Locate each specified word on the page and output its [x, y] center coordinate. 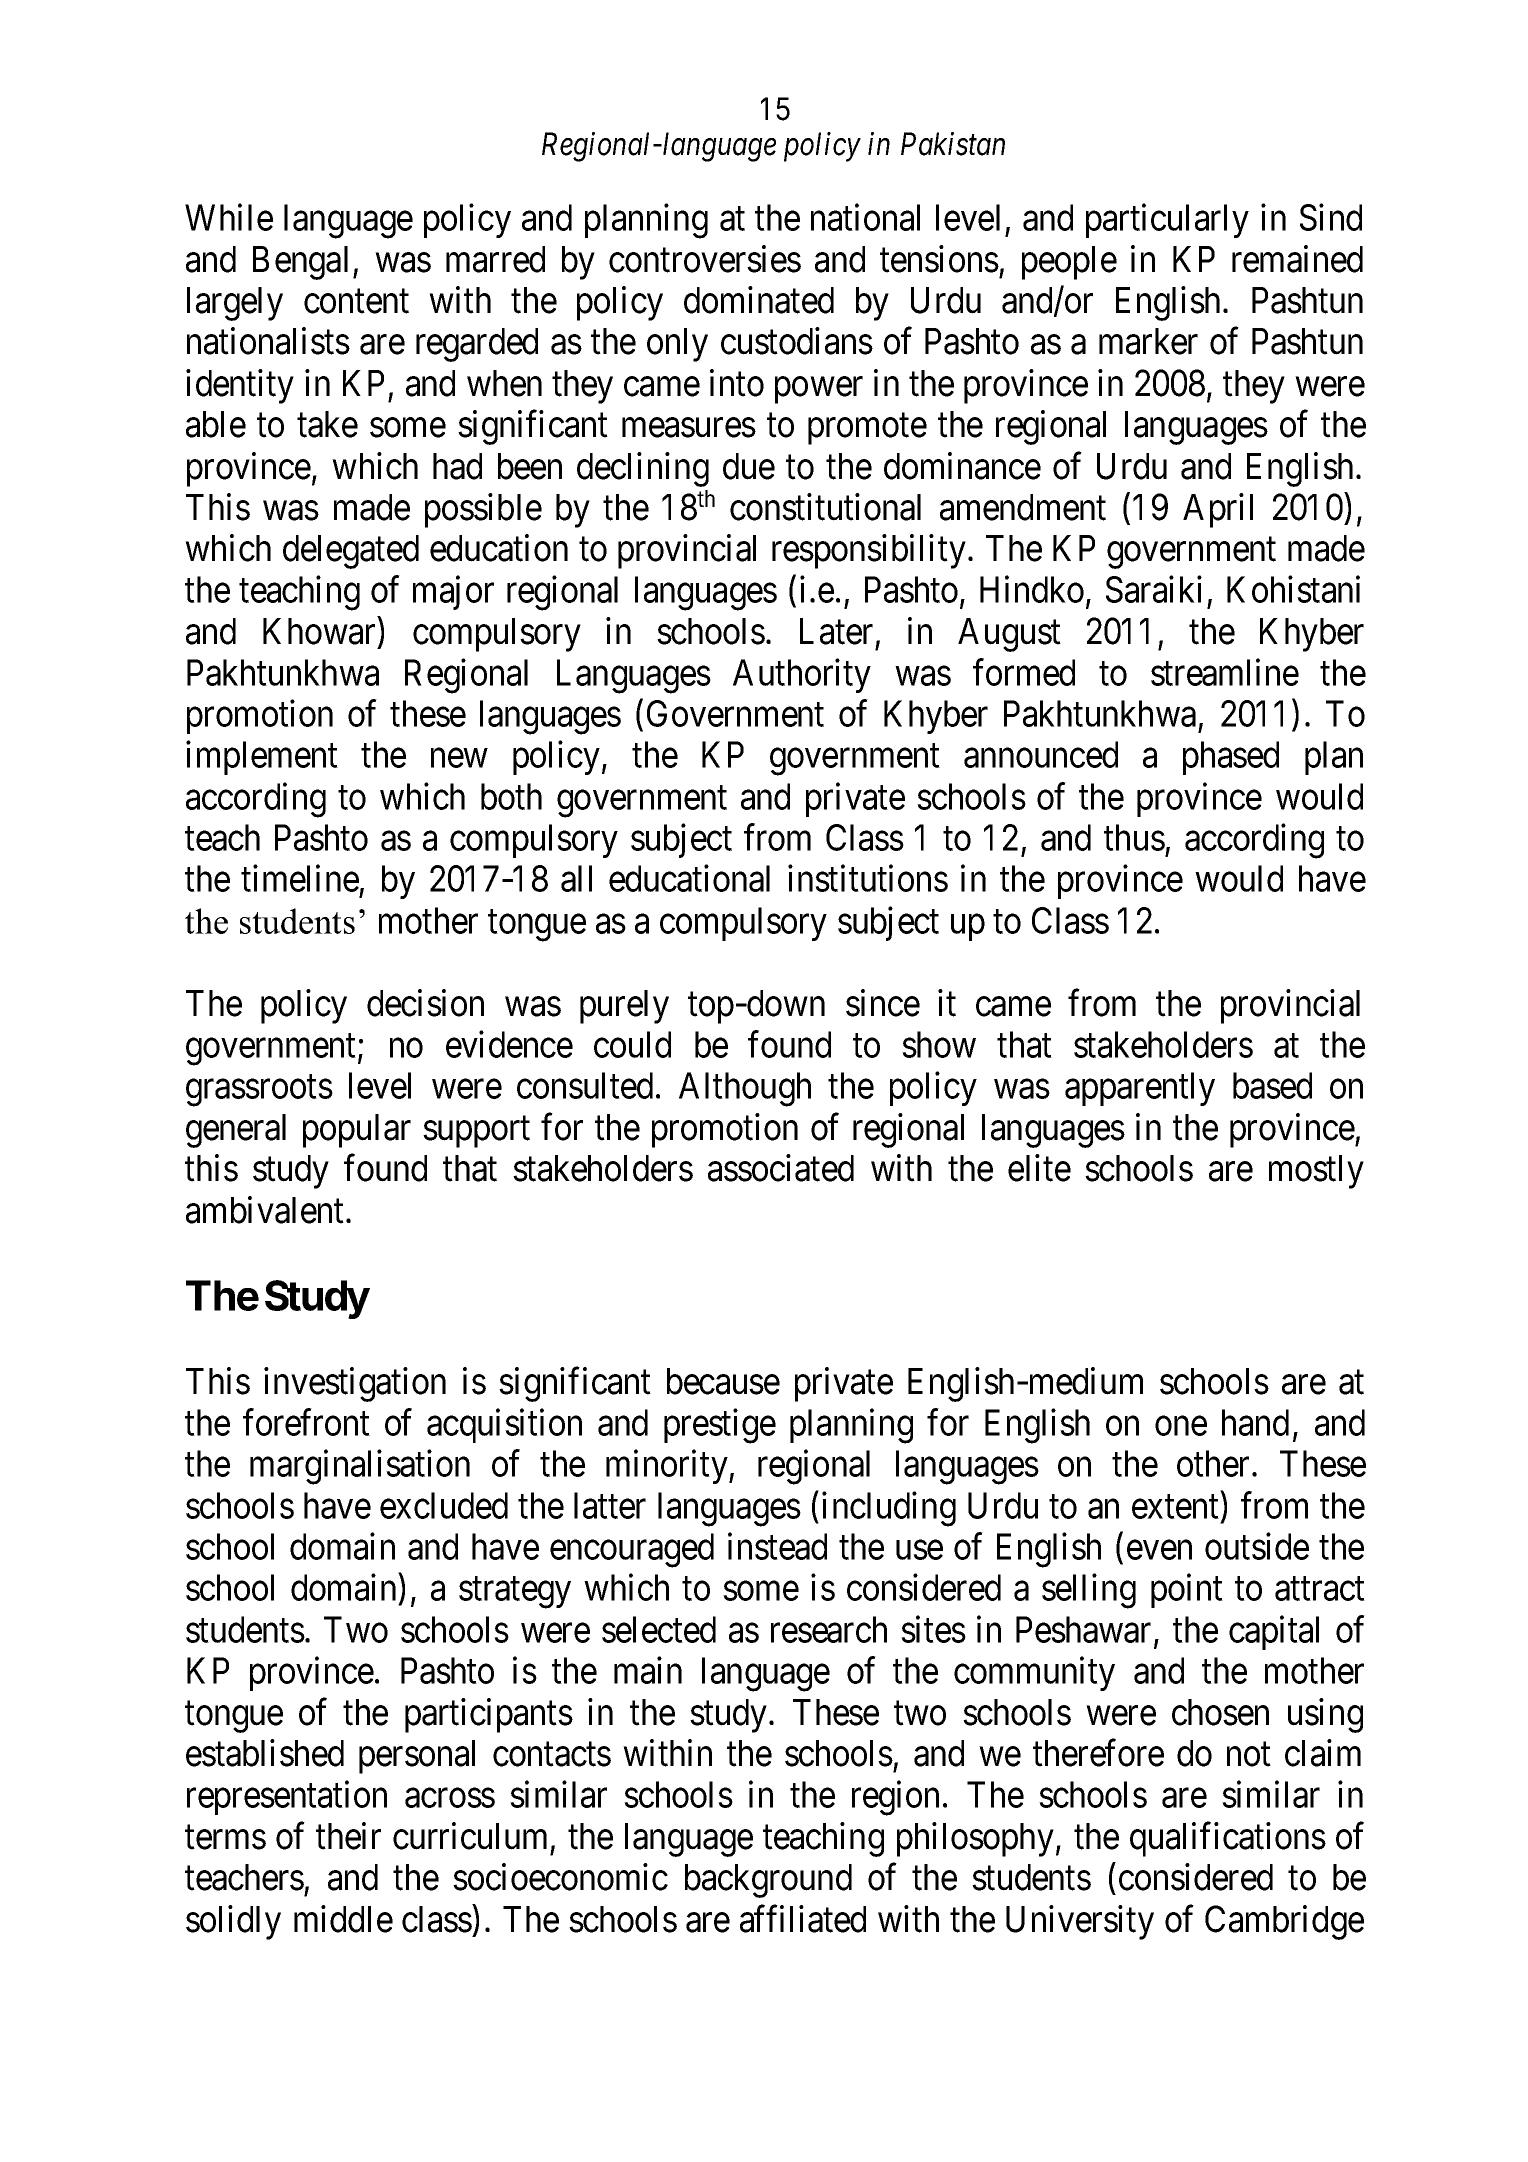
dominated [759, 300]
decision [425, 1003]
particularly [1167, 221]
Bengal [303, 263]
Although [745, 1089]
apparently [1140, 1089]
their [348, 1836]
